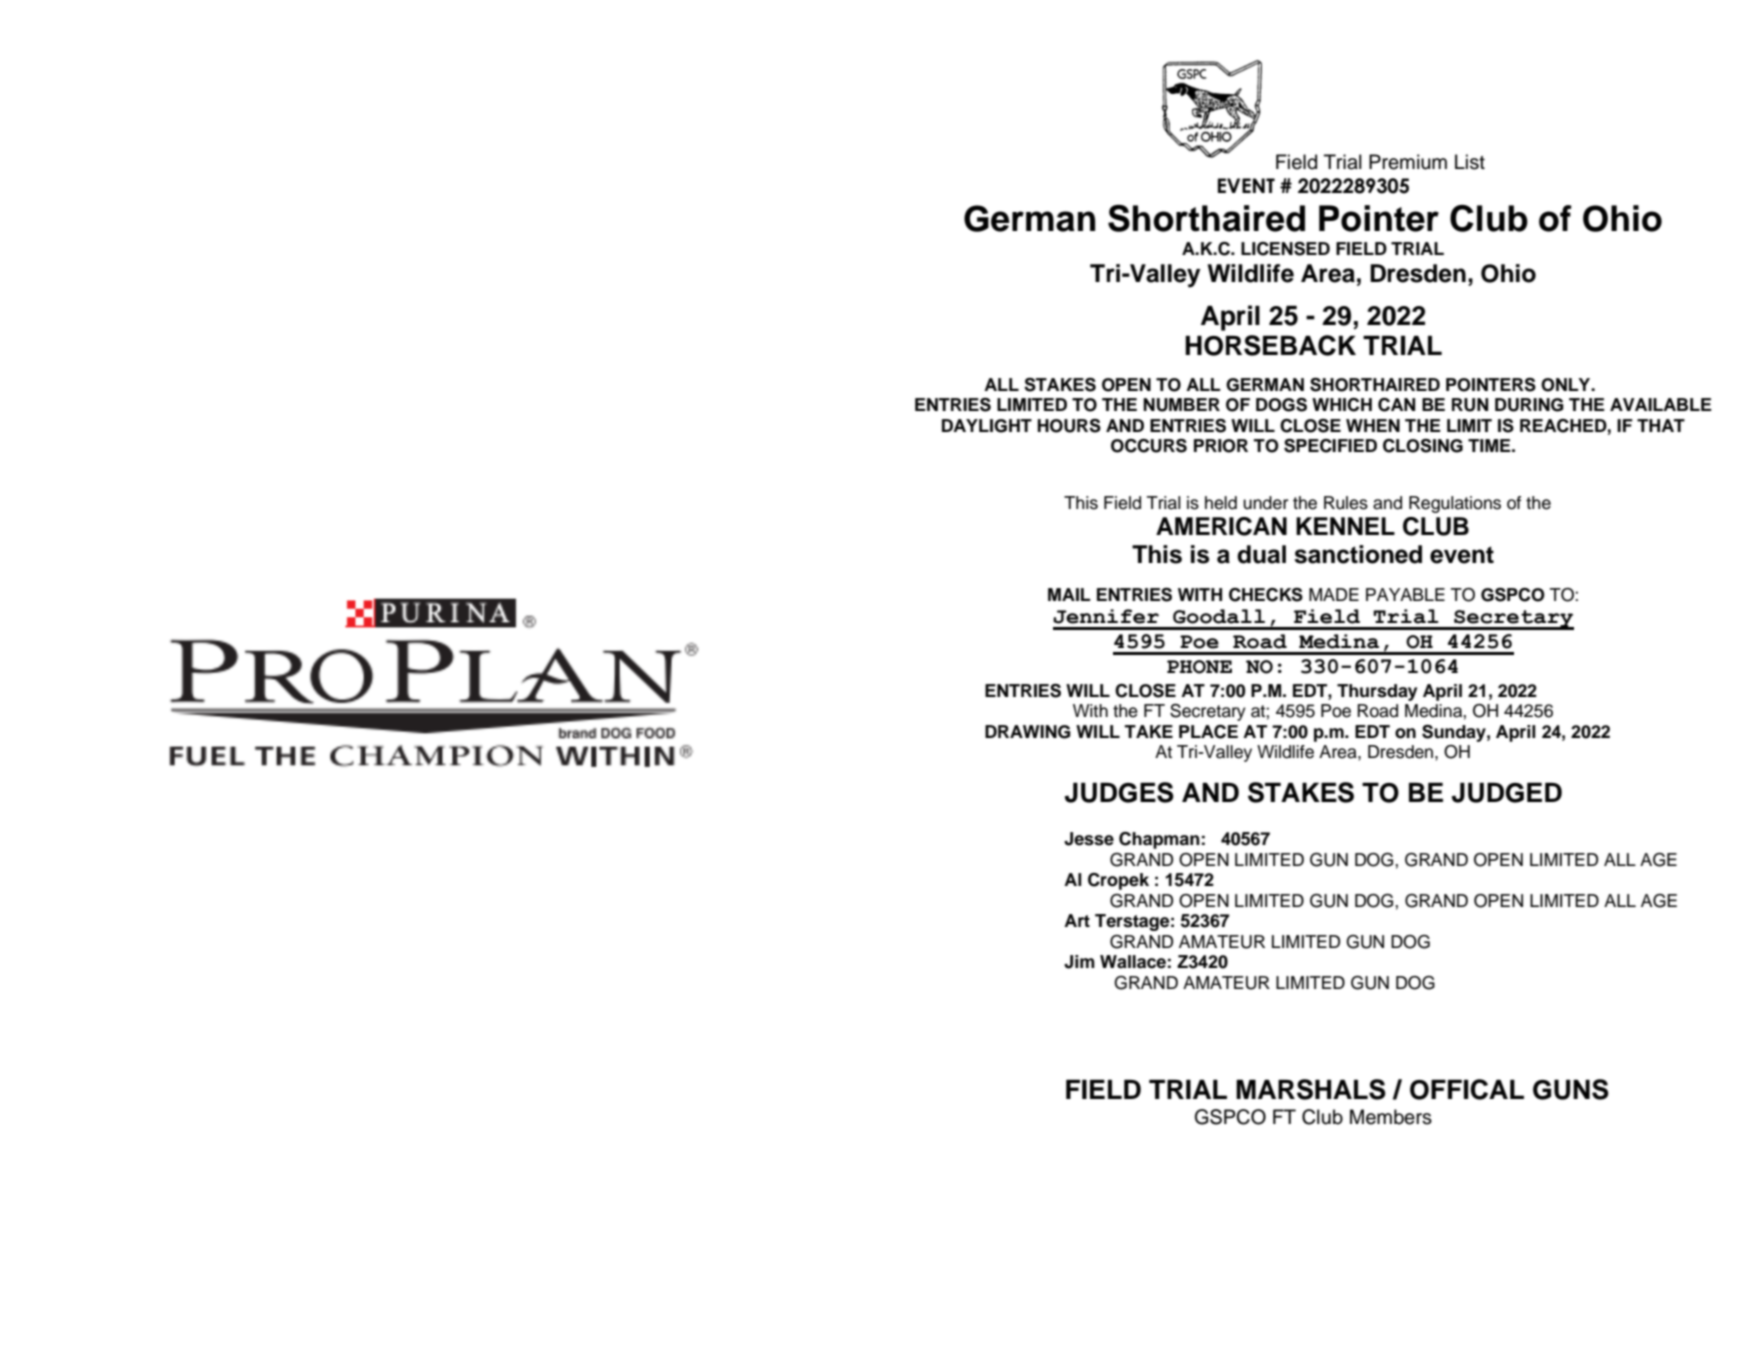 The height and width of the screenshot is (1362, 1762). Describe the element at coordinates (1311, 1089) in the screenshot. I see `MARSHALS` at that location.
